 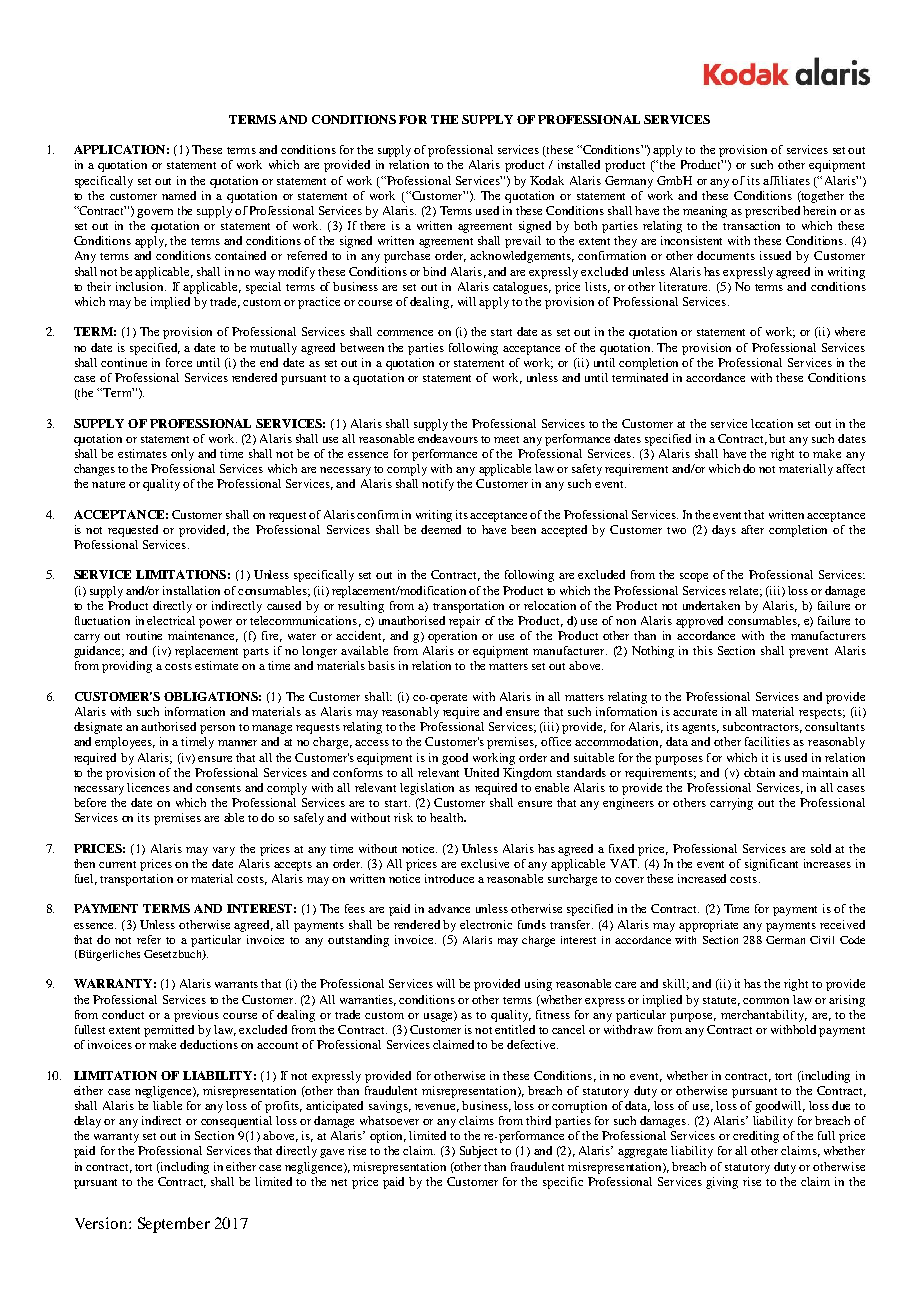 I want to click on named, so click(x=179, y=195).
